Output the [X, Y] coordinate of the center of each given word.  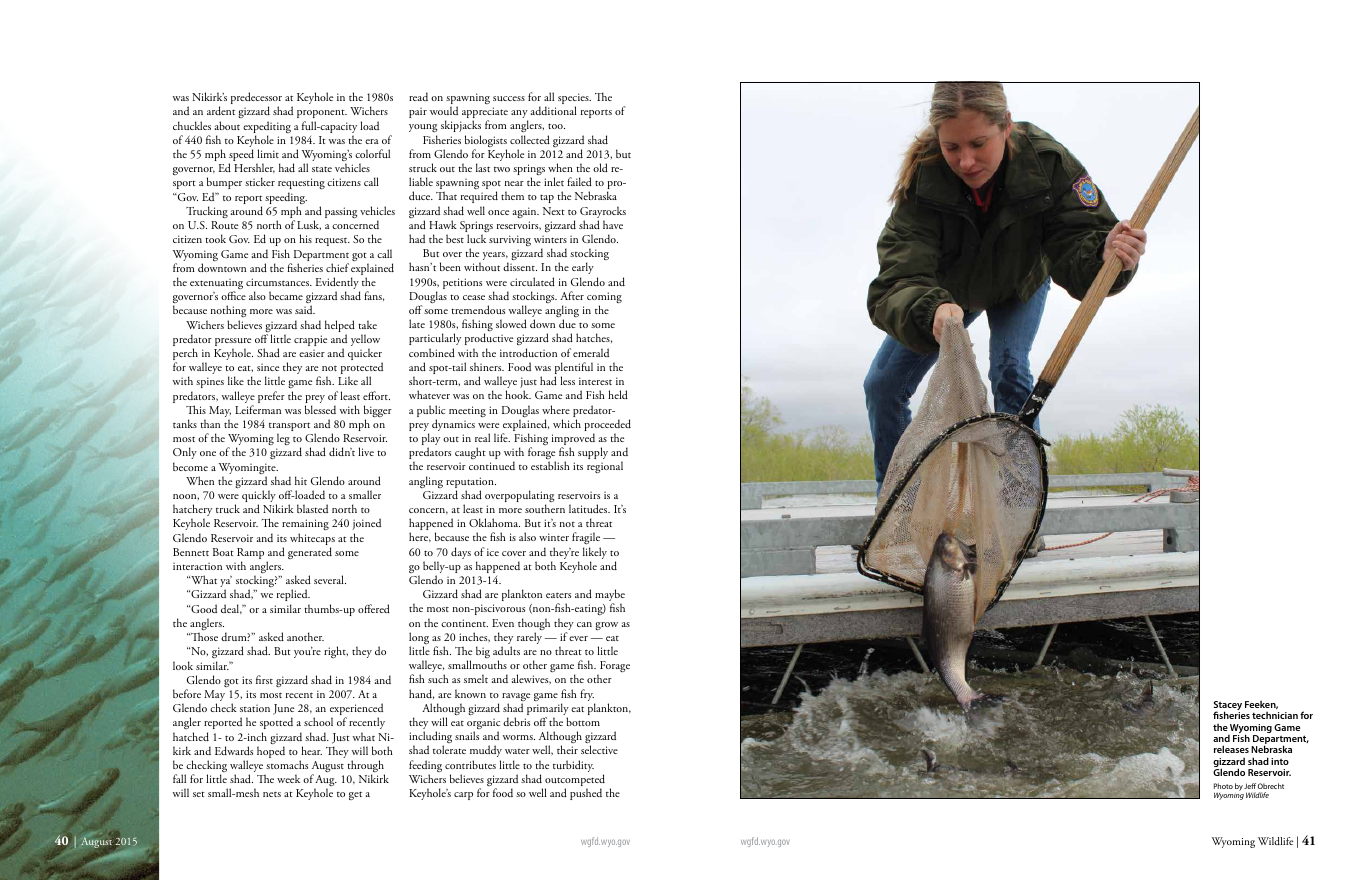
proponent [322, 115]
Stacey [1228, 707]
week [288, 778]
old [600, 167]
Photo [1223, 786]
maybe [610, 596]
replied [293, 597]
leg [283, 439]
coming [604, 299]
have [613, 224]
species [574, 100]
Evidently [338, 284]
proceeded [607, 426]
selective [599, 749]
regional [605, 467]
